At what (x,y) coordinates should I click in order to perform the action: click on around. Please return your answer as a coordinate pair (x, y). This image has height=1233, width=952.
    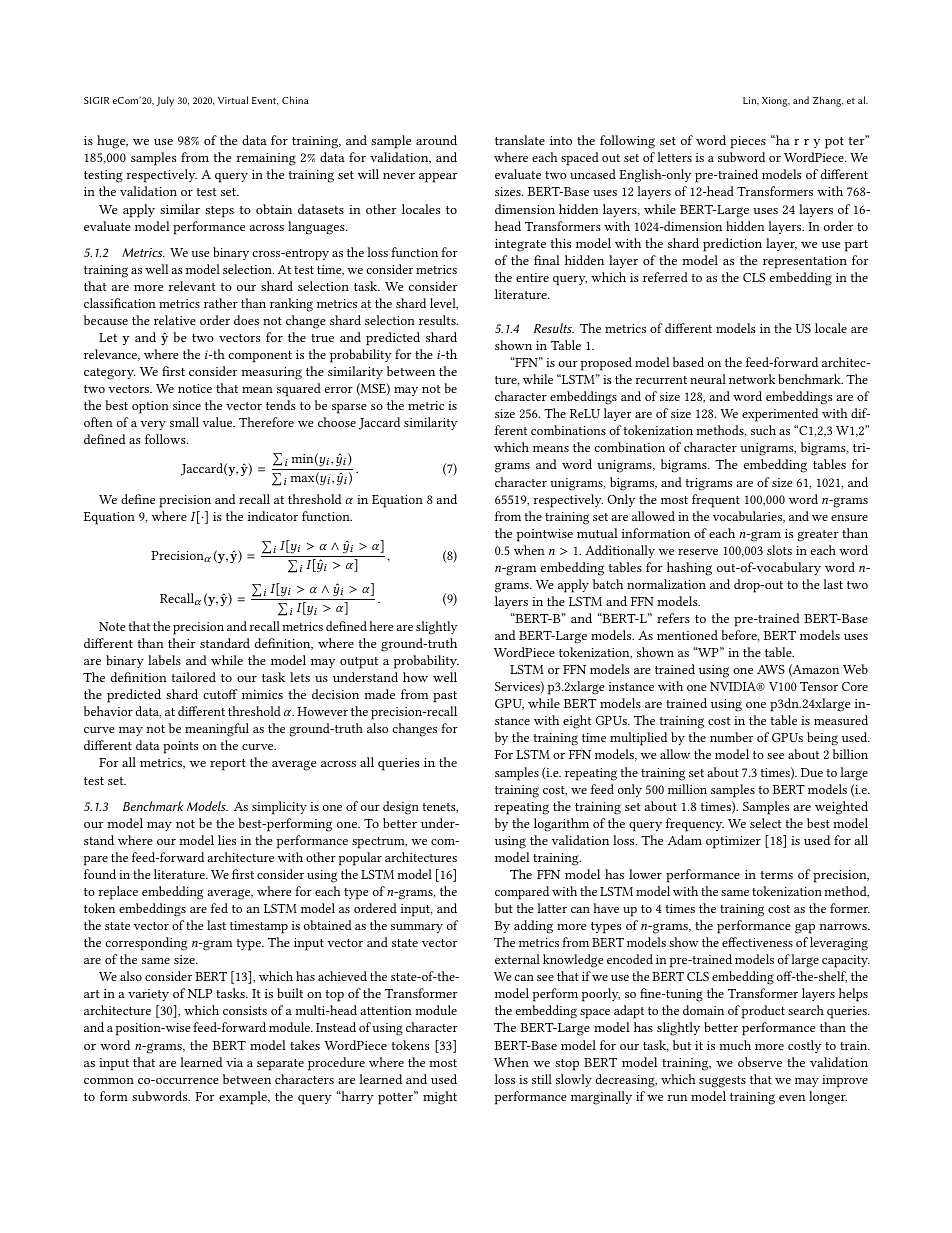
    Looking at the image, I should click on (436, 140).
